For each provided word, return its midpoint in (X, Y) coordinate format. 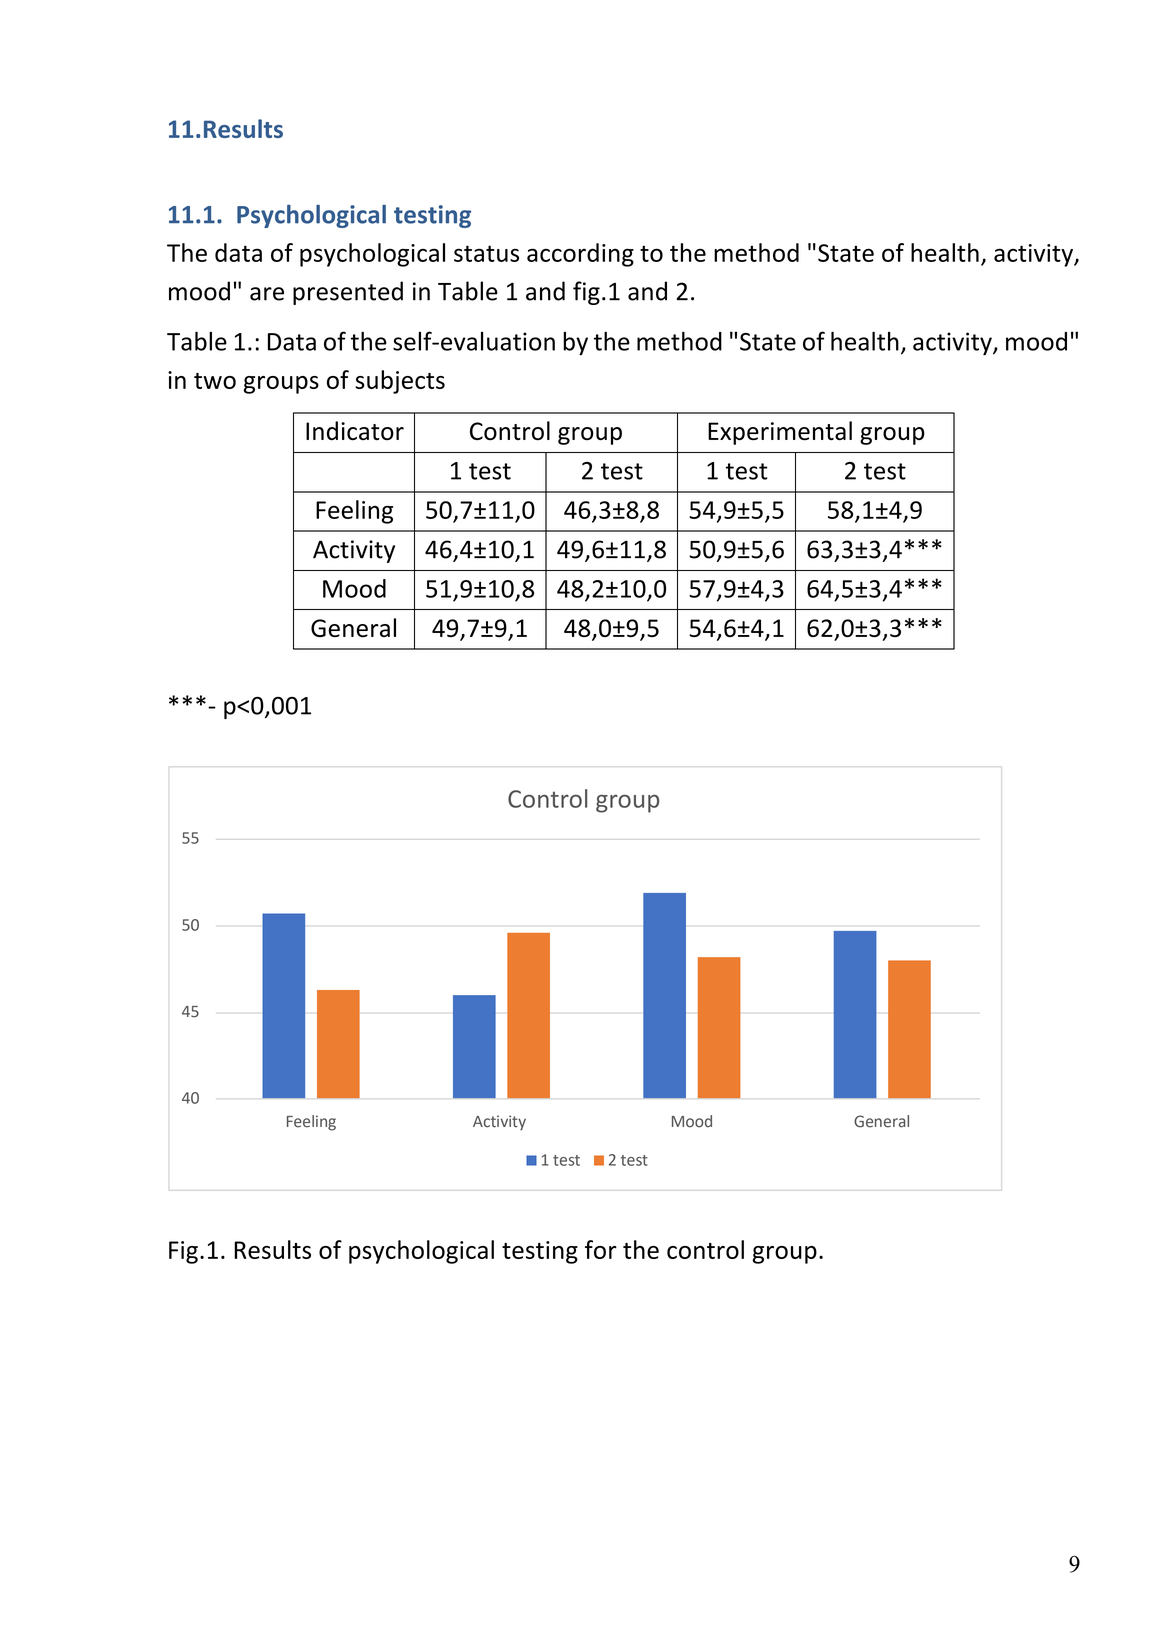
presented (348, 293)
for (601, 1249)
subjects (400, 382)
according (580, 255)
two (215, 381)
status (486, 253)
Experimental (780, 433)
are (267, 294)
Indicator (355, 431)
